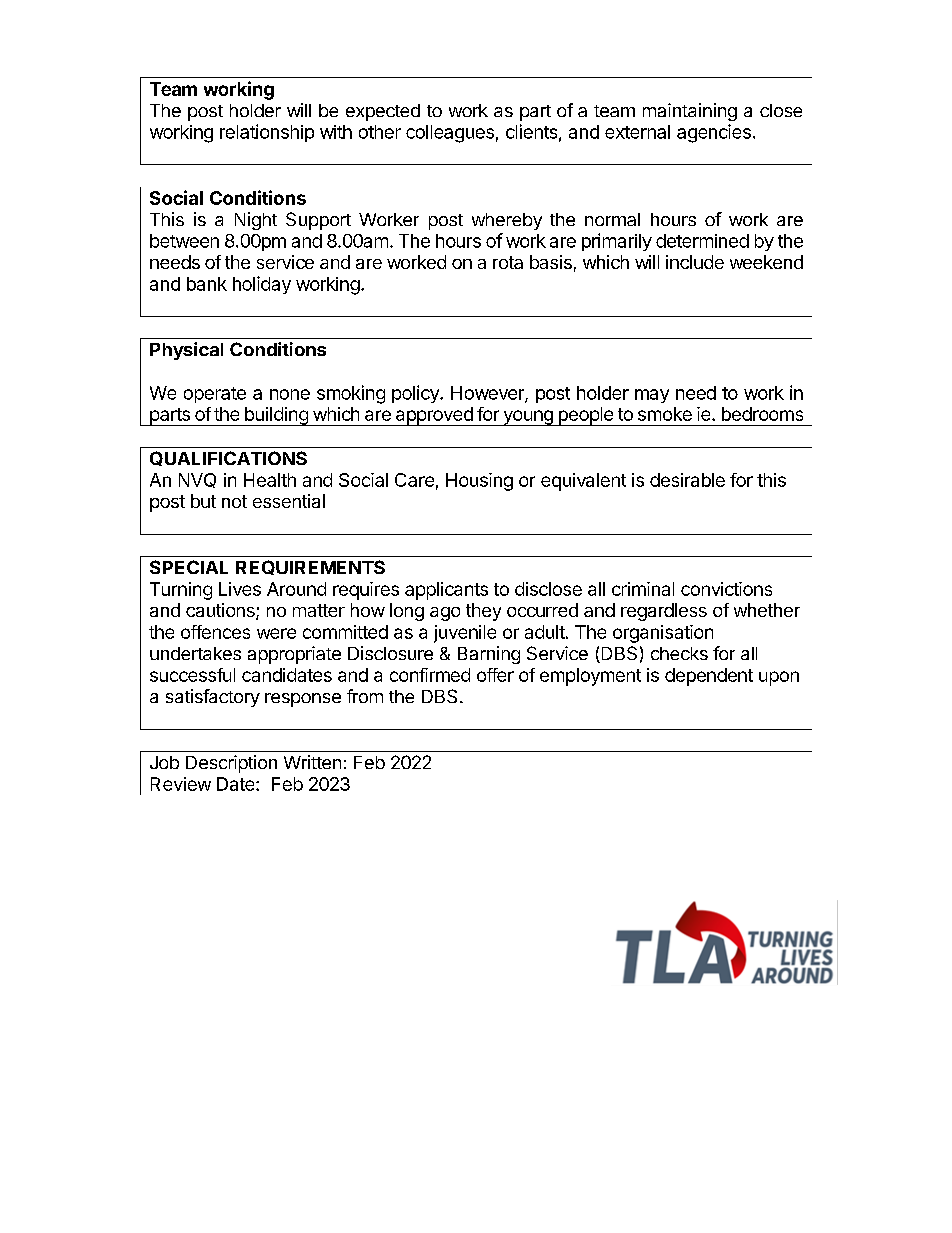 The image size is (952, 1233). Describe the element at coordinates (267, 133) in the screenshot. I see `relationship` at that location.
